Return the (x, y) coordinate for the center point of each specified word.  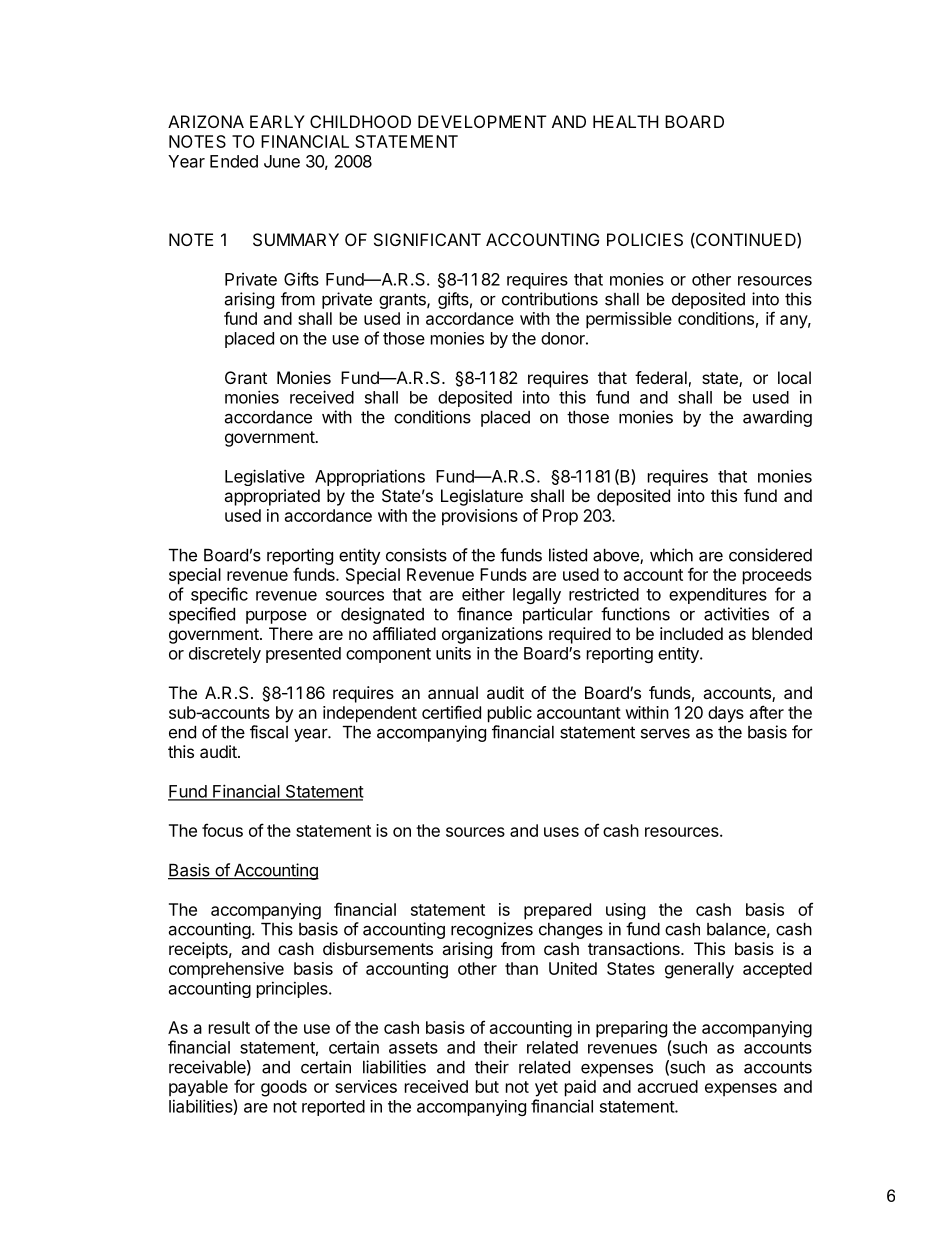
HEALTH (625, 121)
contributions (550, 299)
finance (484, 614)
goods (284, 1088)
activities (736, 614)
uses (561, 832)
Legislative (265, 477)
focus (222, 830)
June (282, 161)
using (625, 911)
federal (661, 377)
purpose (276, 617)
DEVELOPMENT (482, 121)
